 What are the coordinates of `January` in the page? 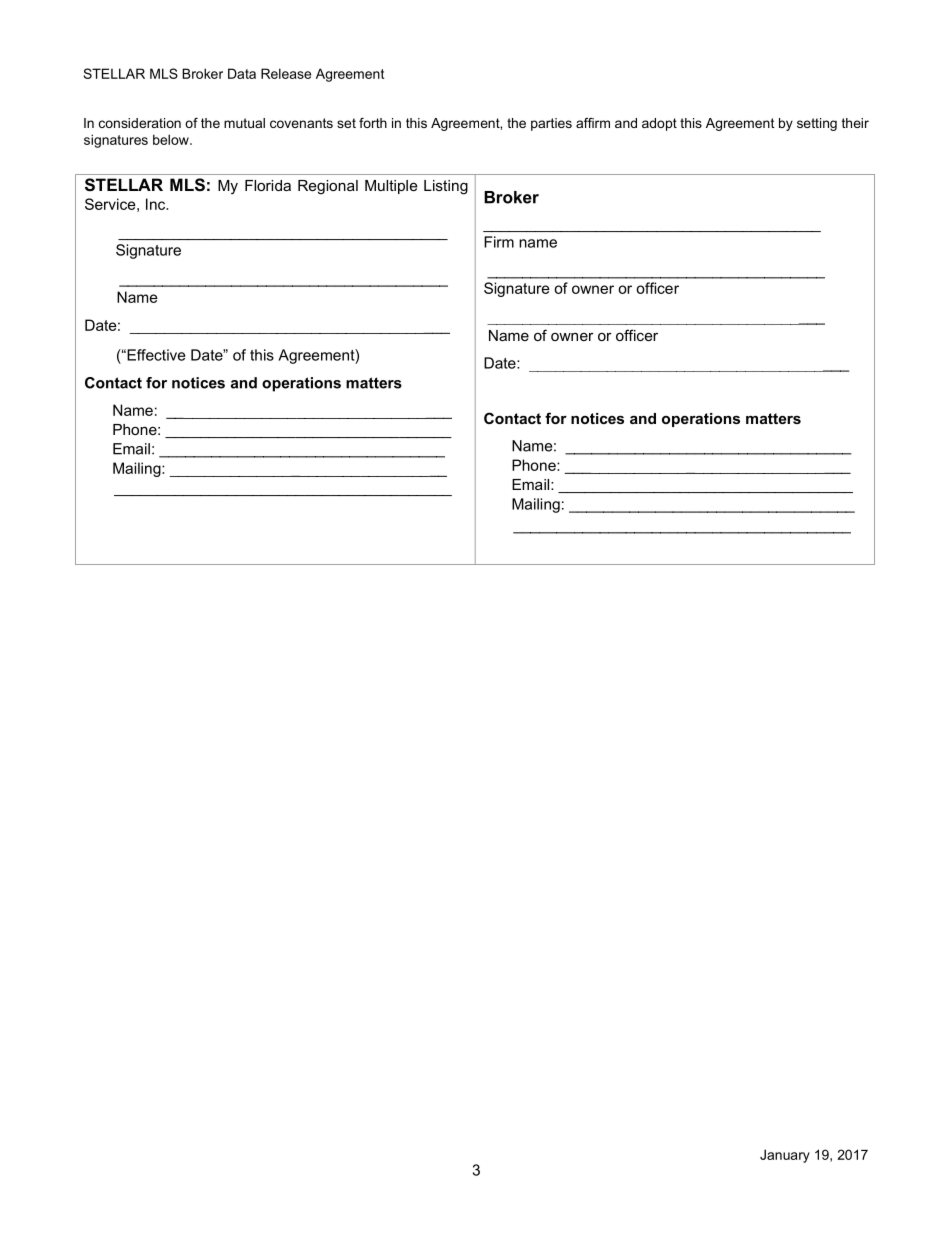 It's located at (785, 1156).
